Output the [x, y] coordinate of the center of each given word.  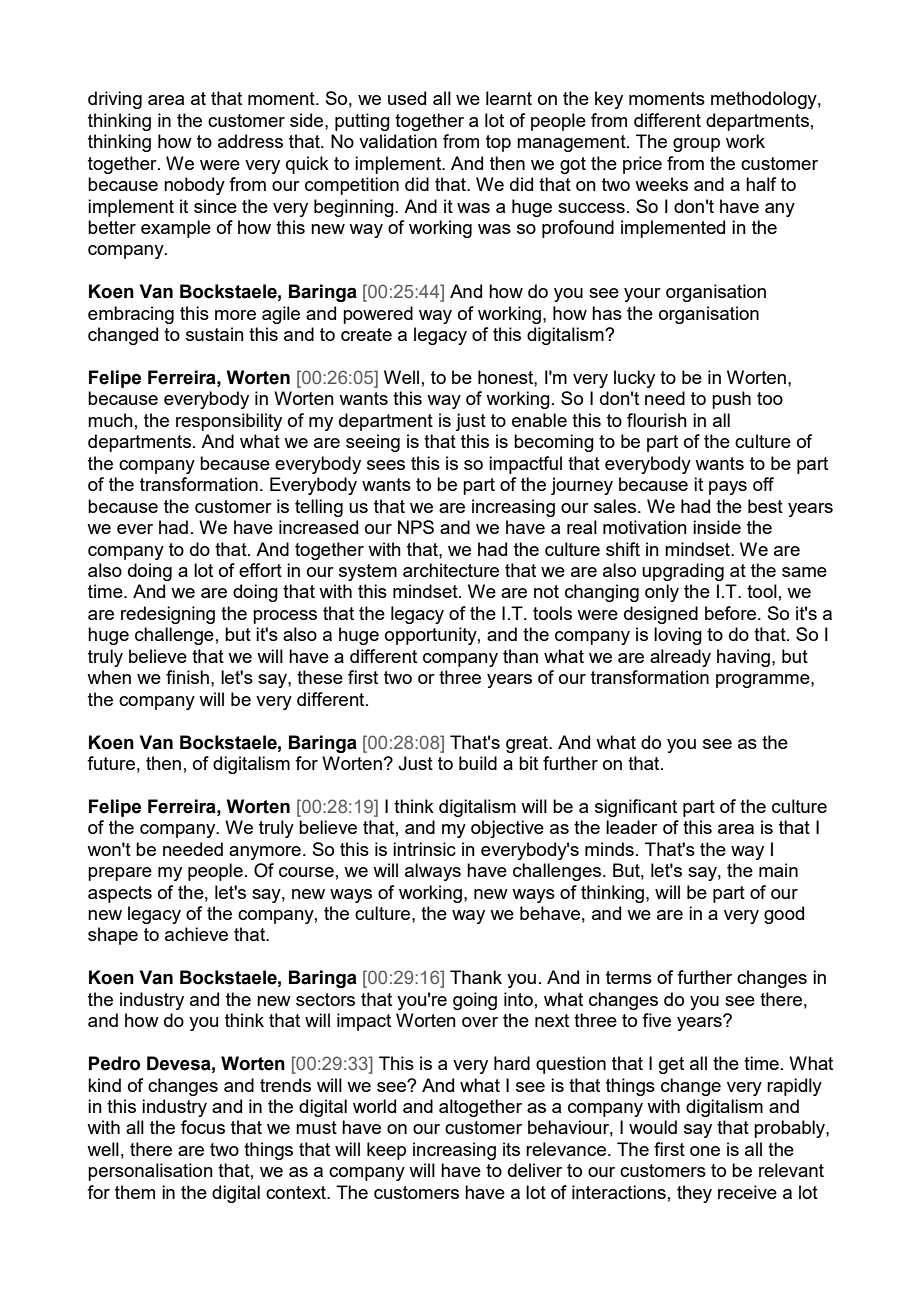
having [743, 658]
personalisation [150, 1172]
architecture [451, 570]
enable [539, 420]
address [250, 141]
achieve [196, 934]
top [498, 143]
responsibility [229, 422]
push [731, 400]
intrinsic [424, 849]
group [696, 145]
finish [187, 677]
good [784, 915]
